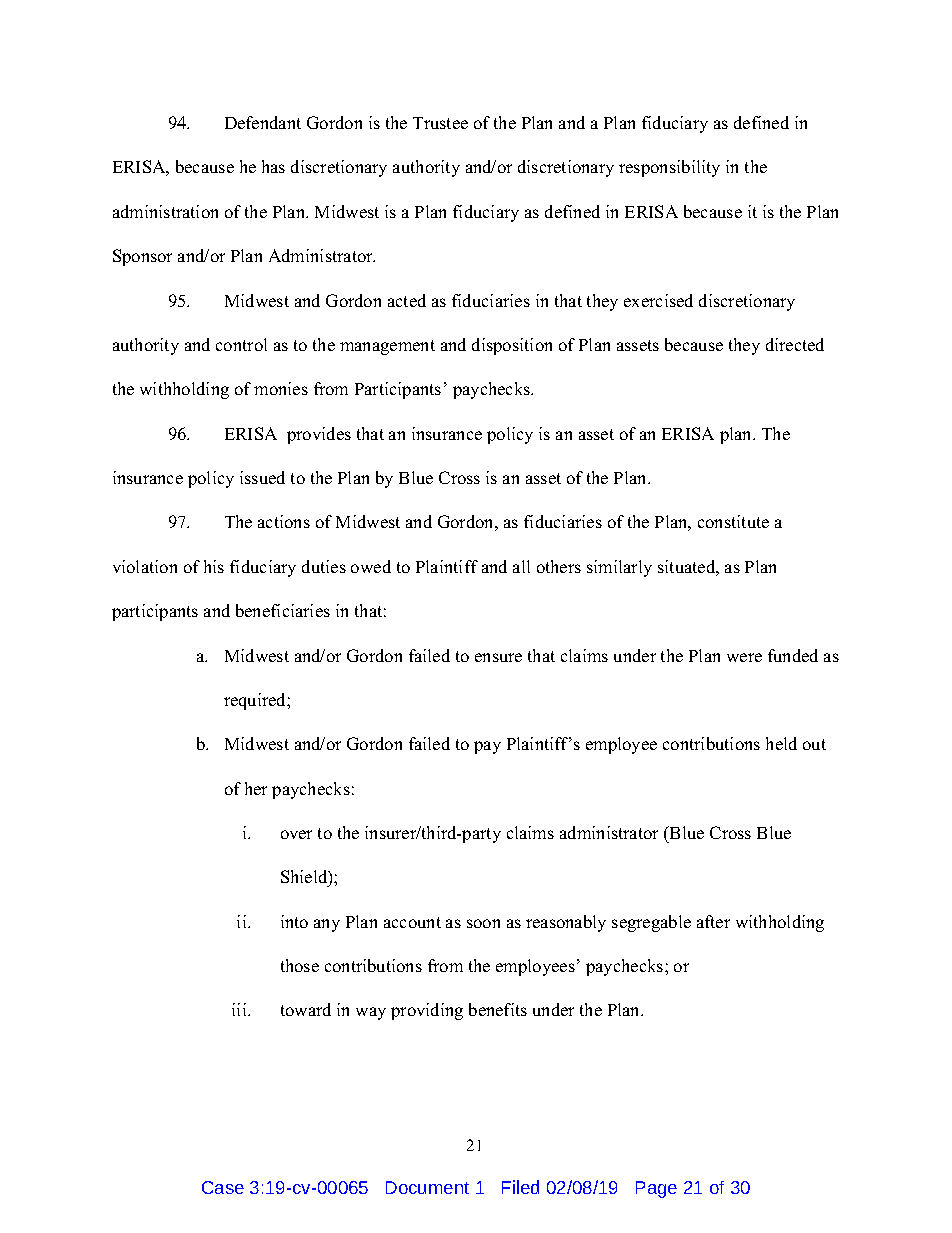 This screenshot has height=1233, width=952. I want to click on Trustee, so click(440, 123).
